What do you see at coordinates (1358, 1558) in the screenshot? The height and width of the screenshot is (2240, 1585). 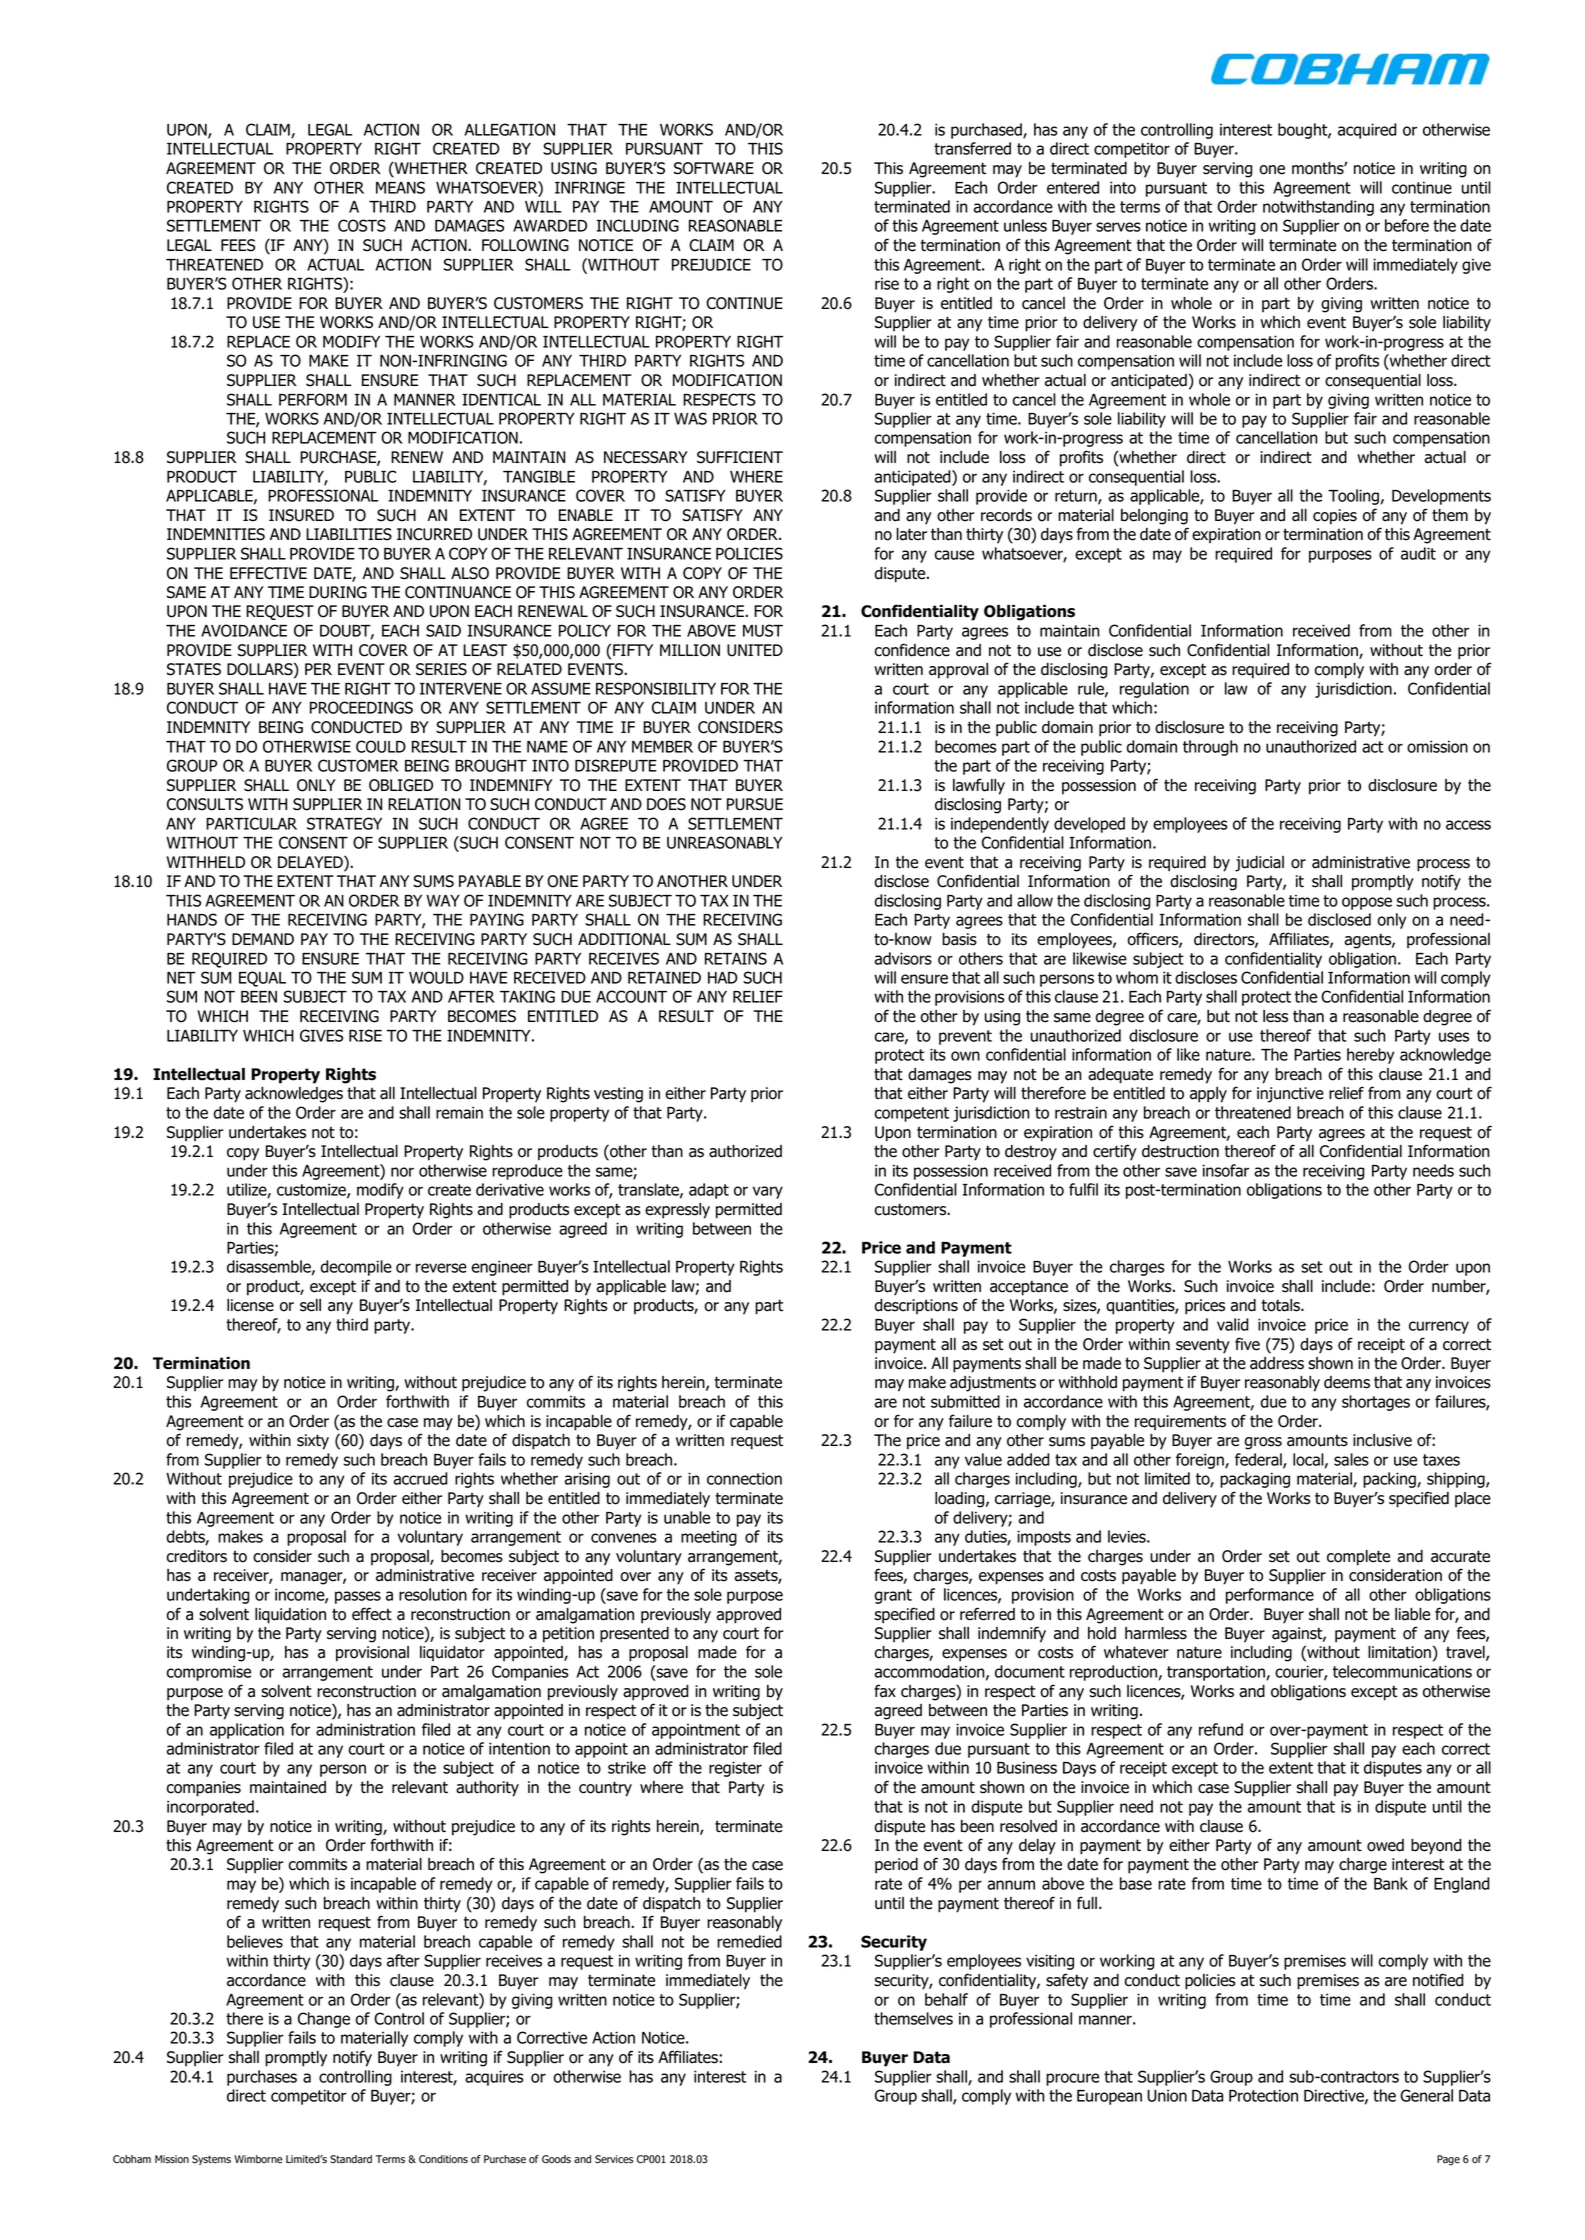 I see `complete` at bounding box center [1358, 1558].
